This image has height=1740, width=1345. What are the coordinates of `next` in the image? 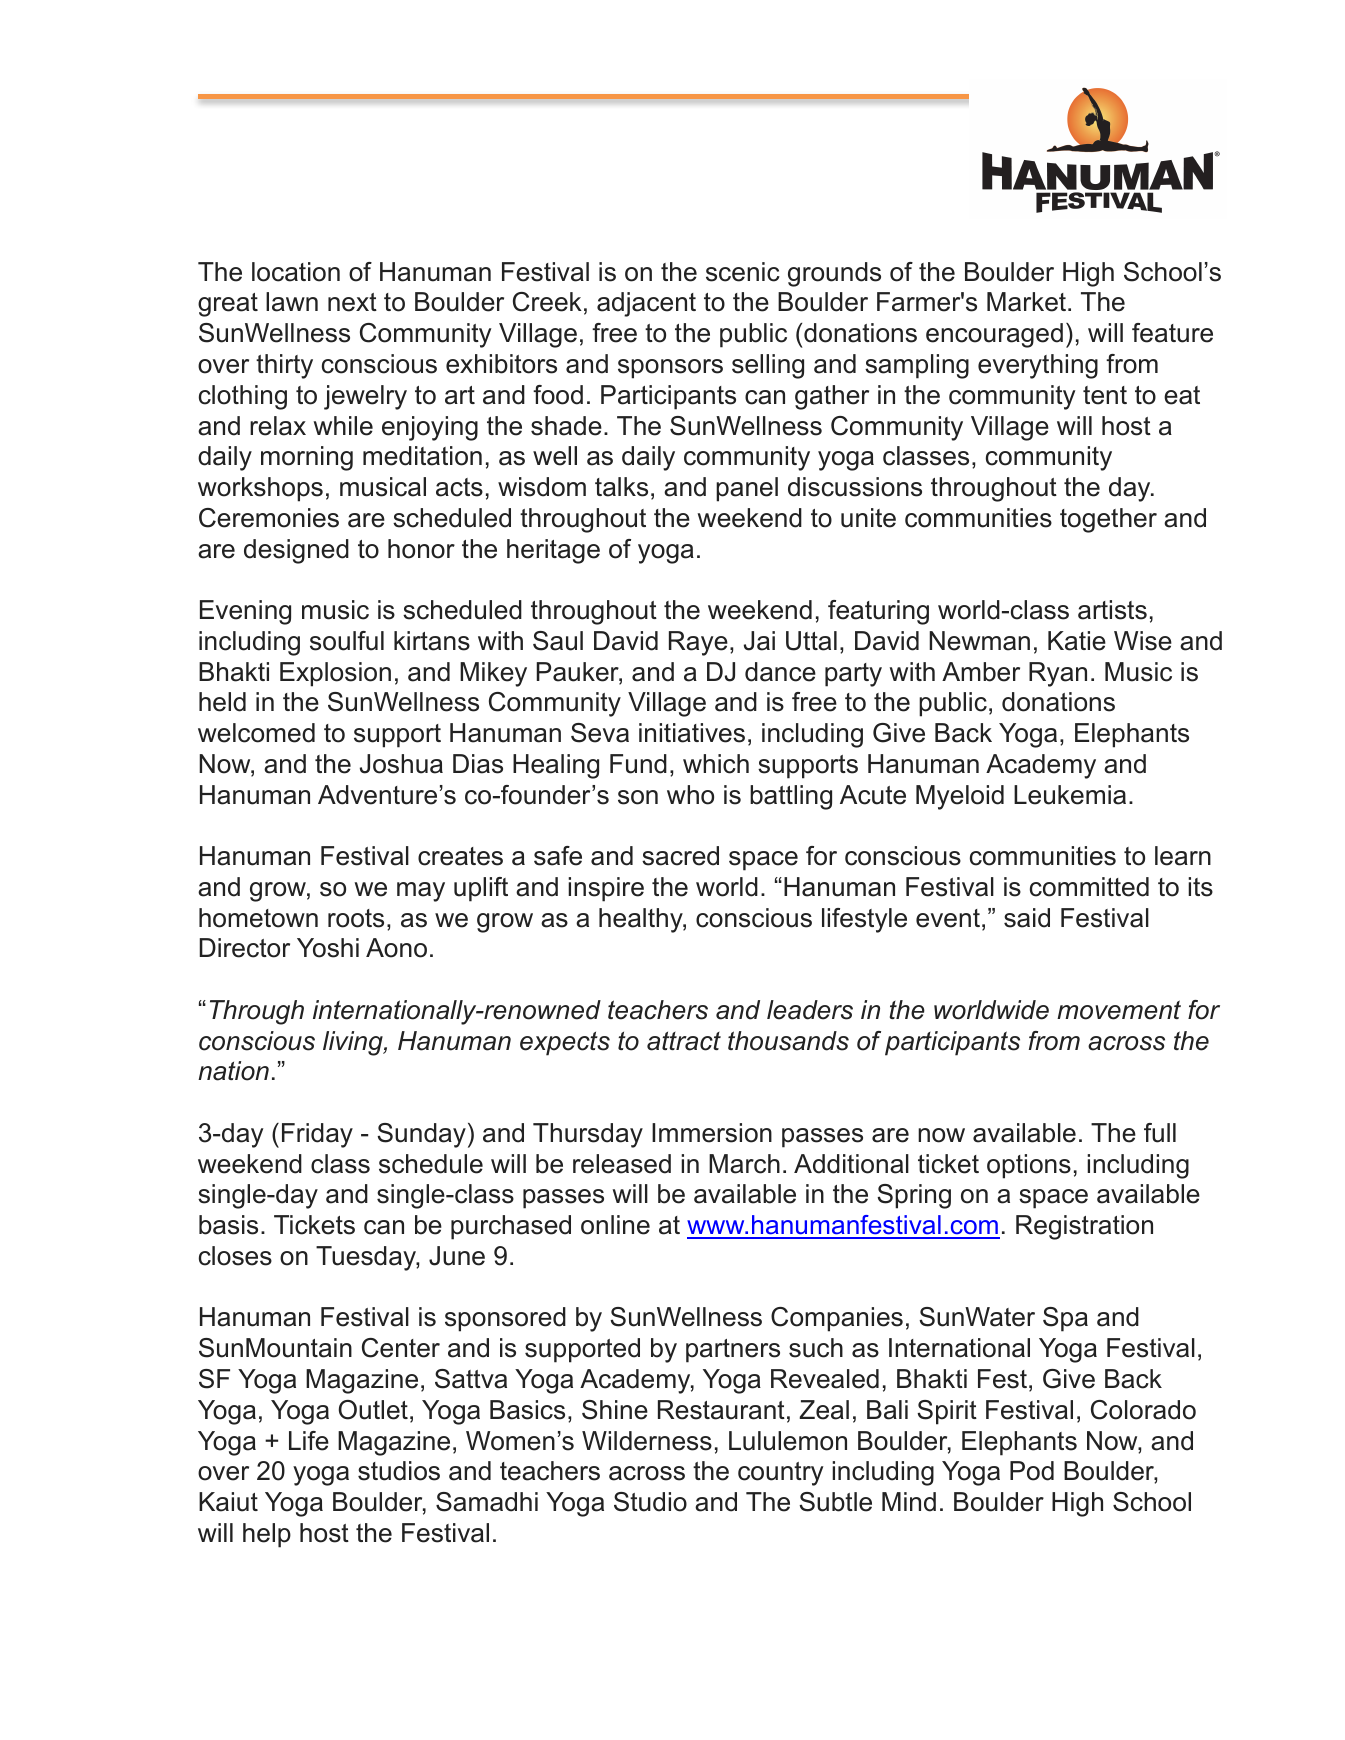 It's located at (352, 302).
